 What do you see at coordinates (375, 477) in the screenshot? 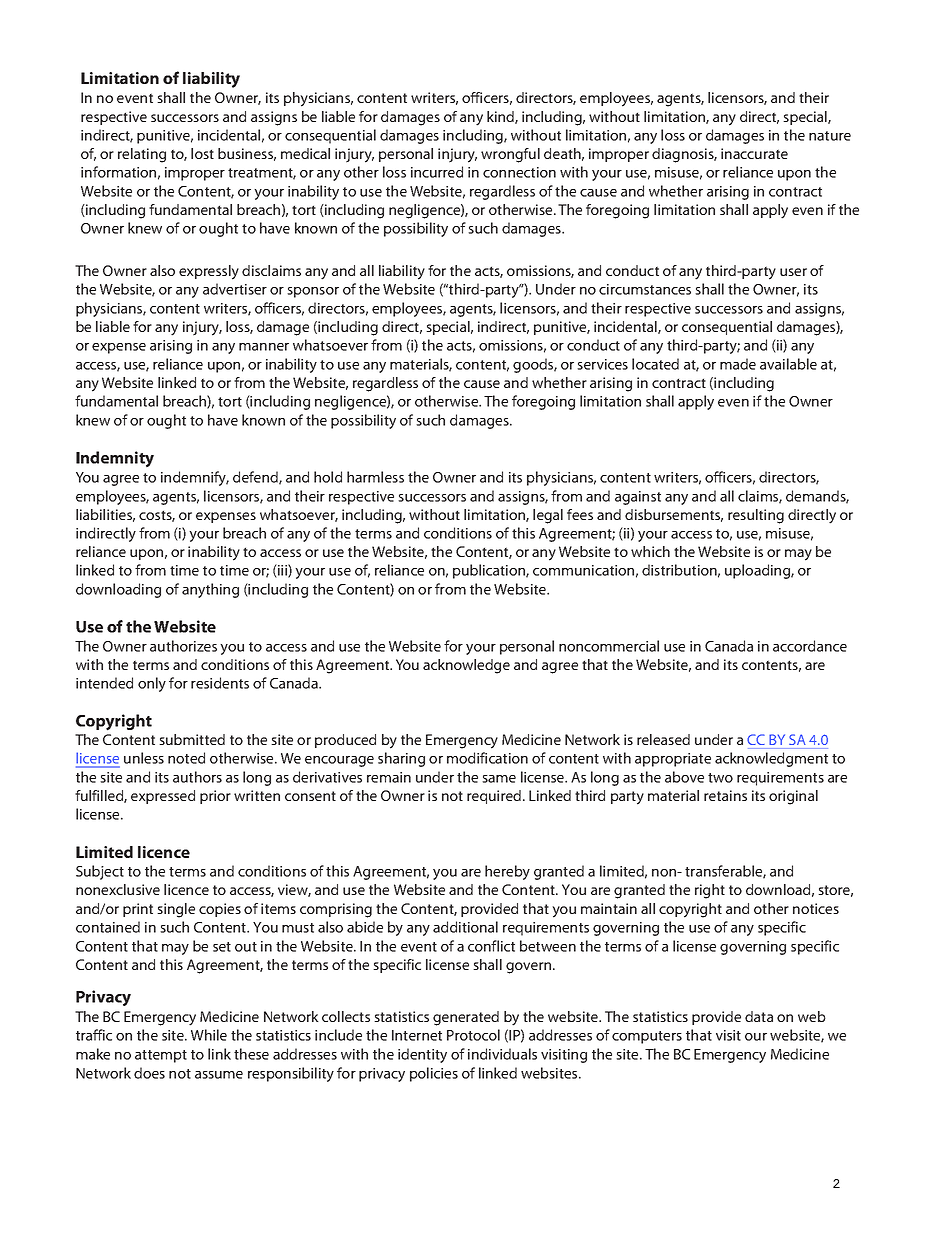
I see `harmless` at bounding box center [375, 477].
